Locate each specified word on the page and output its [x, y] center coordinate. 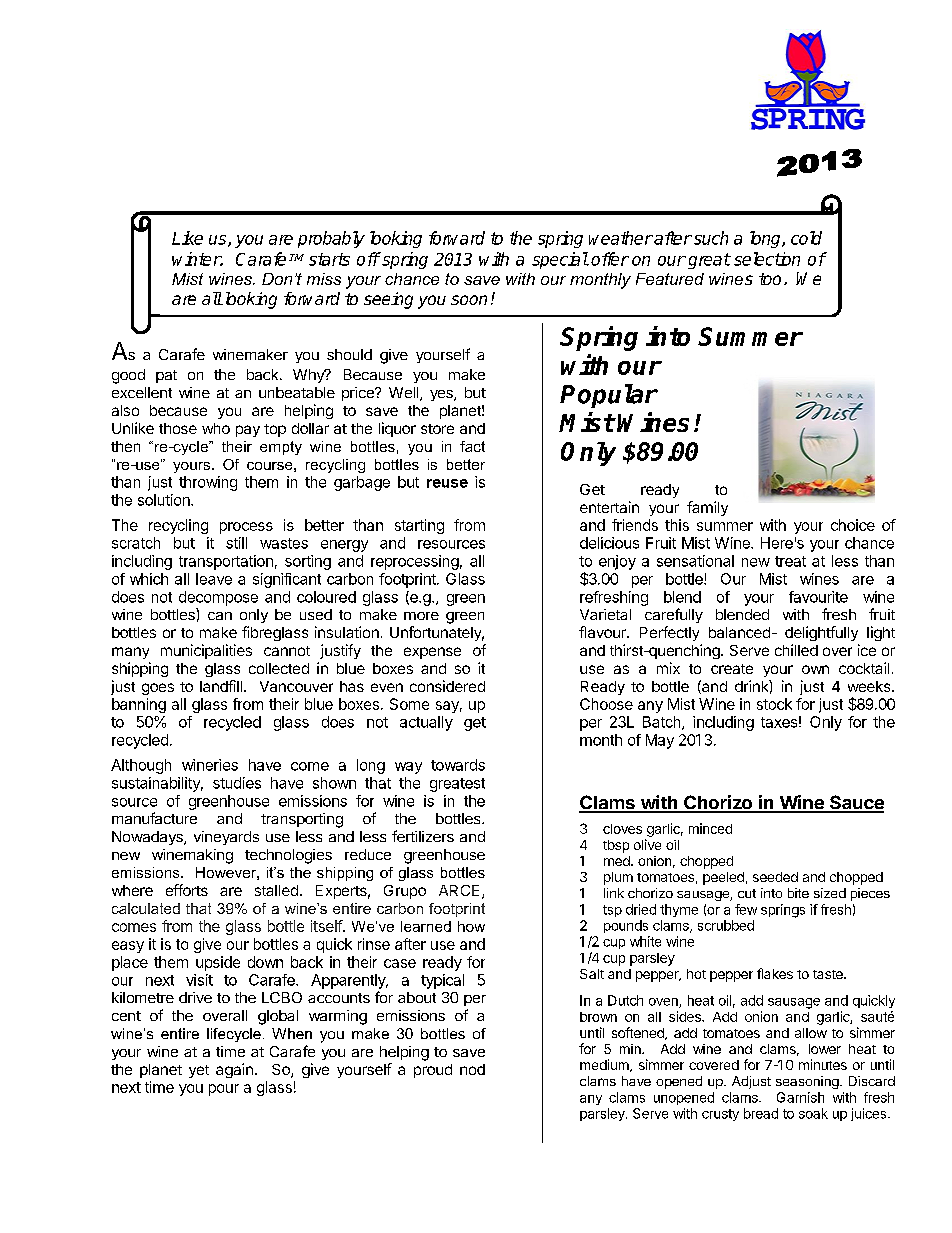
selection [767, 259]
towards [458, 765]
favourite [818, 597]
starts [329, 259]
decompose [218, 598]
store [437, 429]
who [216, 428]
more [421, 616]
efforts [187, 890]
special [560, 260]
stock [774, 704]
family [707, 508]
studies [237, 783]
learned [426, 926]
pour [224, 1090]
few [746, 909]
